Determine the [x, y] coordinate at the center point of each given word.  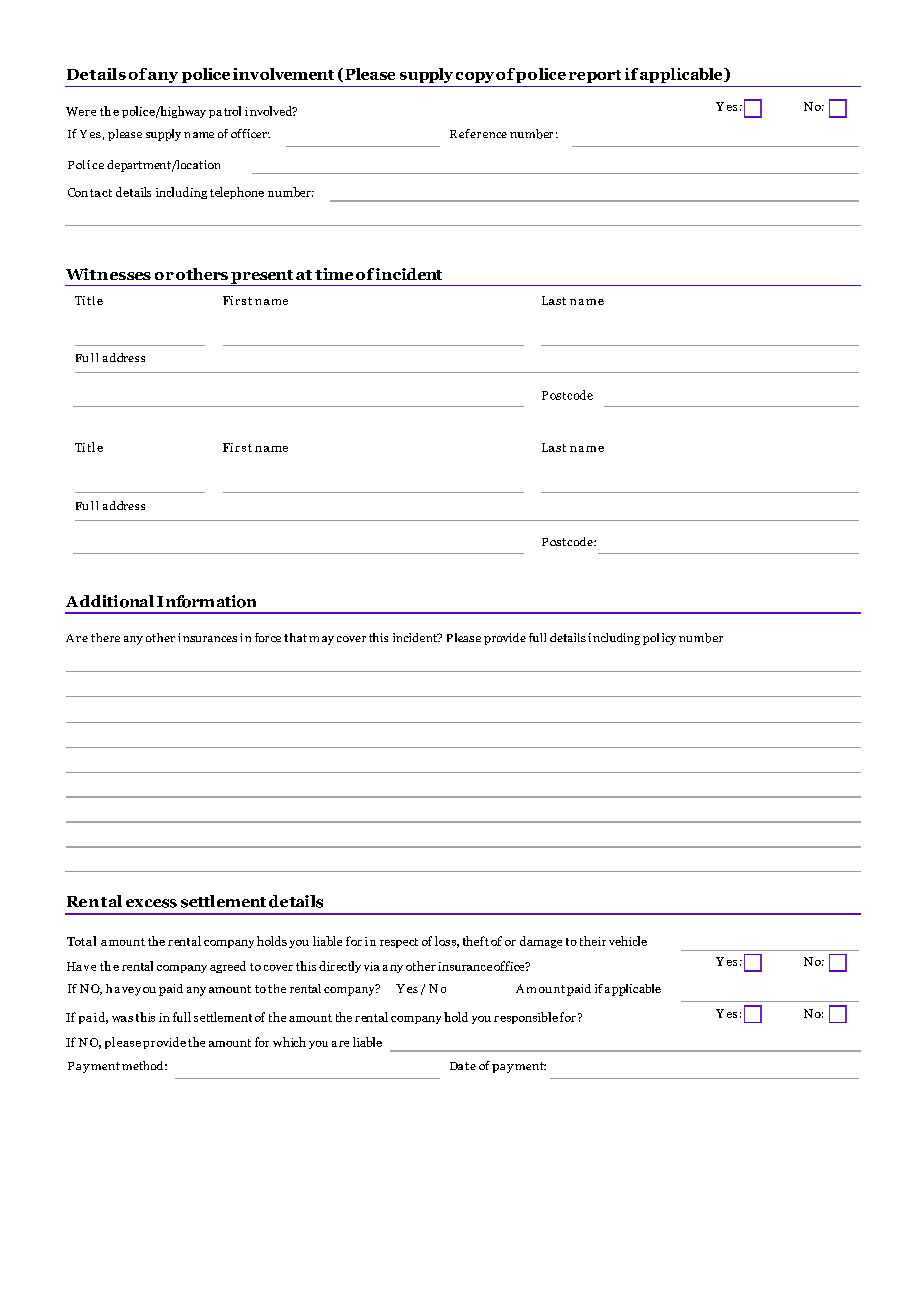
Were [81, 111]
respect [399, 943]
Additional [110, 601]
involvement [283, 74]
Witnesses [108, 274]
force [268, 637]
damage [541, 942]
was [122, 1019]
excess [151, 903]
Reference [478, 133]
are [340, 1044]
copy [475, 77]
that [295, 637]
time [334, 274]
